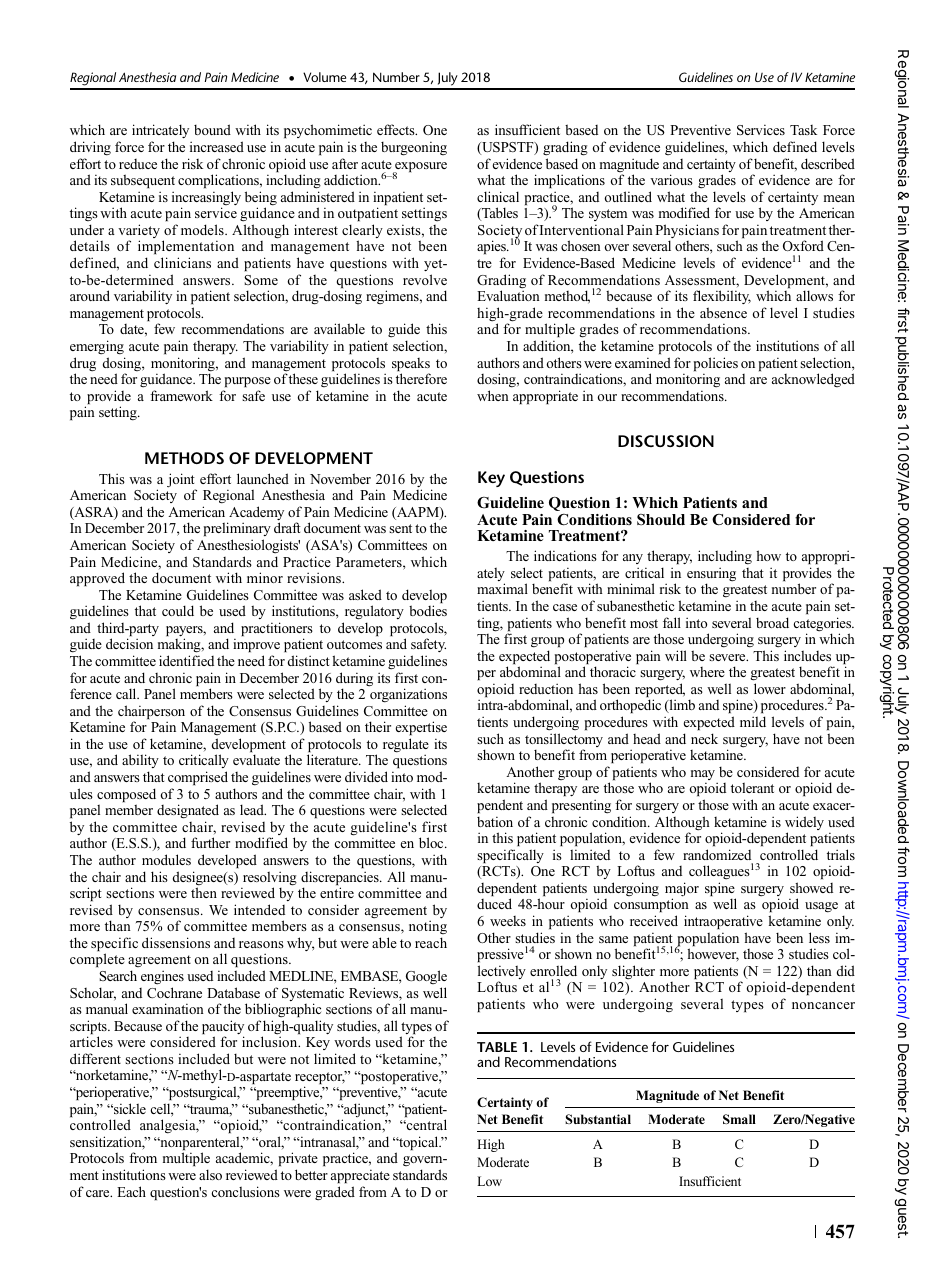  I want to click on joint, so click(181, 481).
